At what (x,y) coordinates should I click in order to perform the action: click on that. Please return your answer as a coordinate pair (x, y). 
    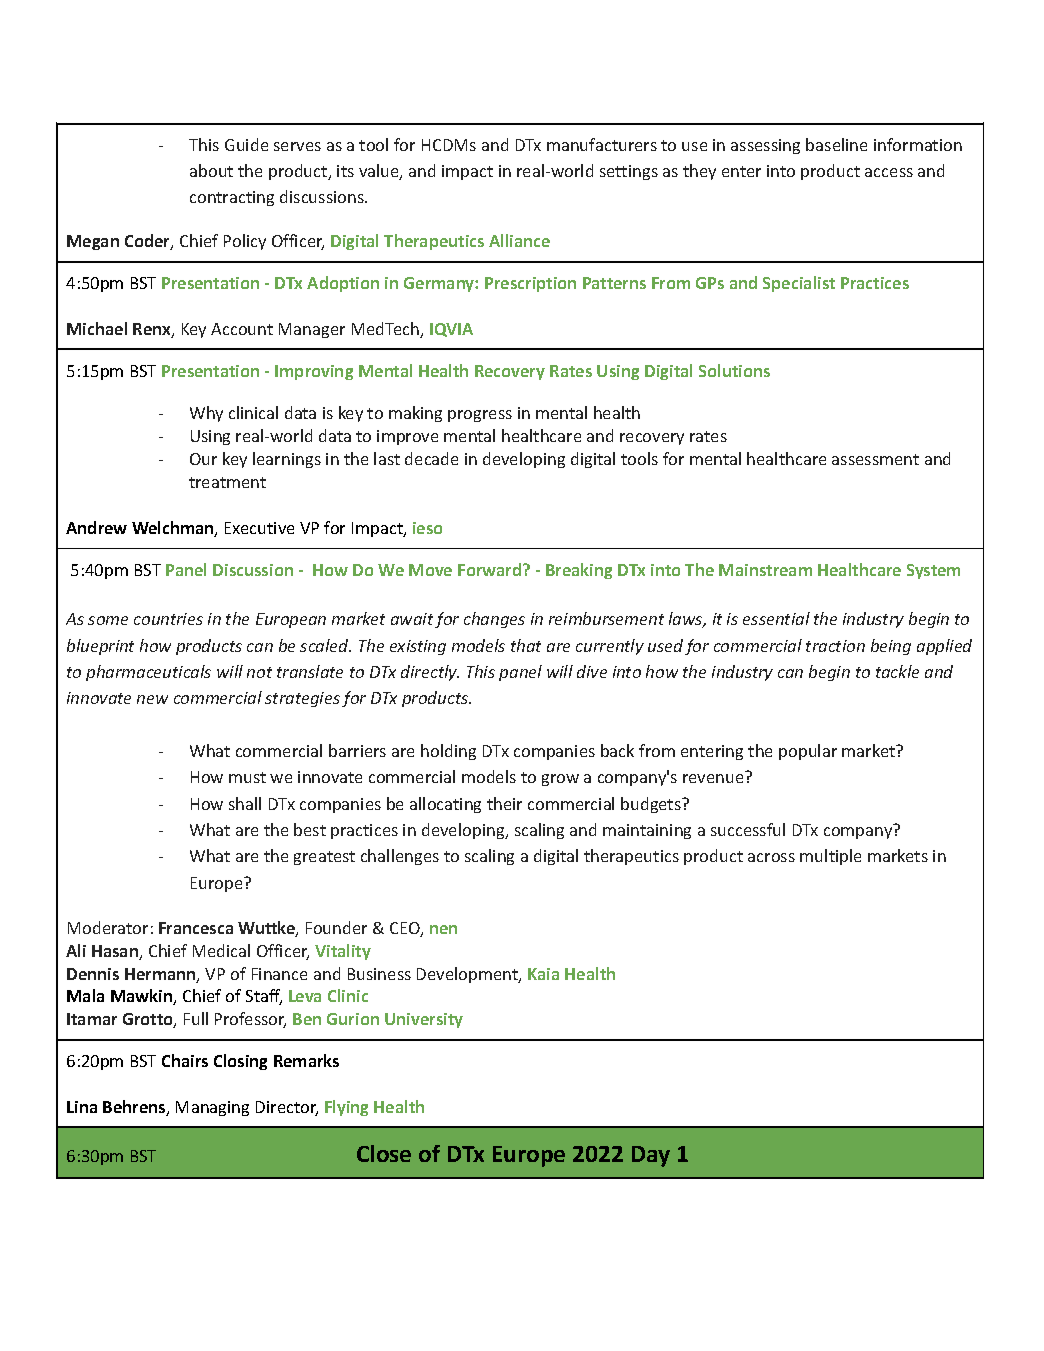
    Looking at the image, I should click on (526, 645).
